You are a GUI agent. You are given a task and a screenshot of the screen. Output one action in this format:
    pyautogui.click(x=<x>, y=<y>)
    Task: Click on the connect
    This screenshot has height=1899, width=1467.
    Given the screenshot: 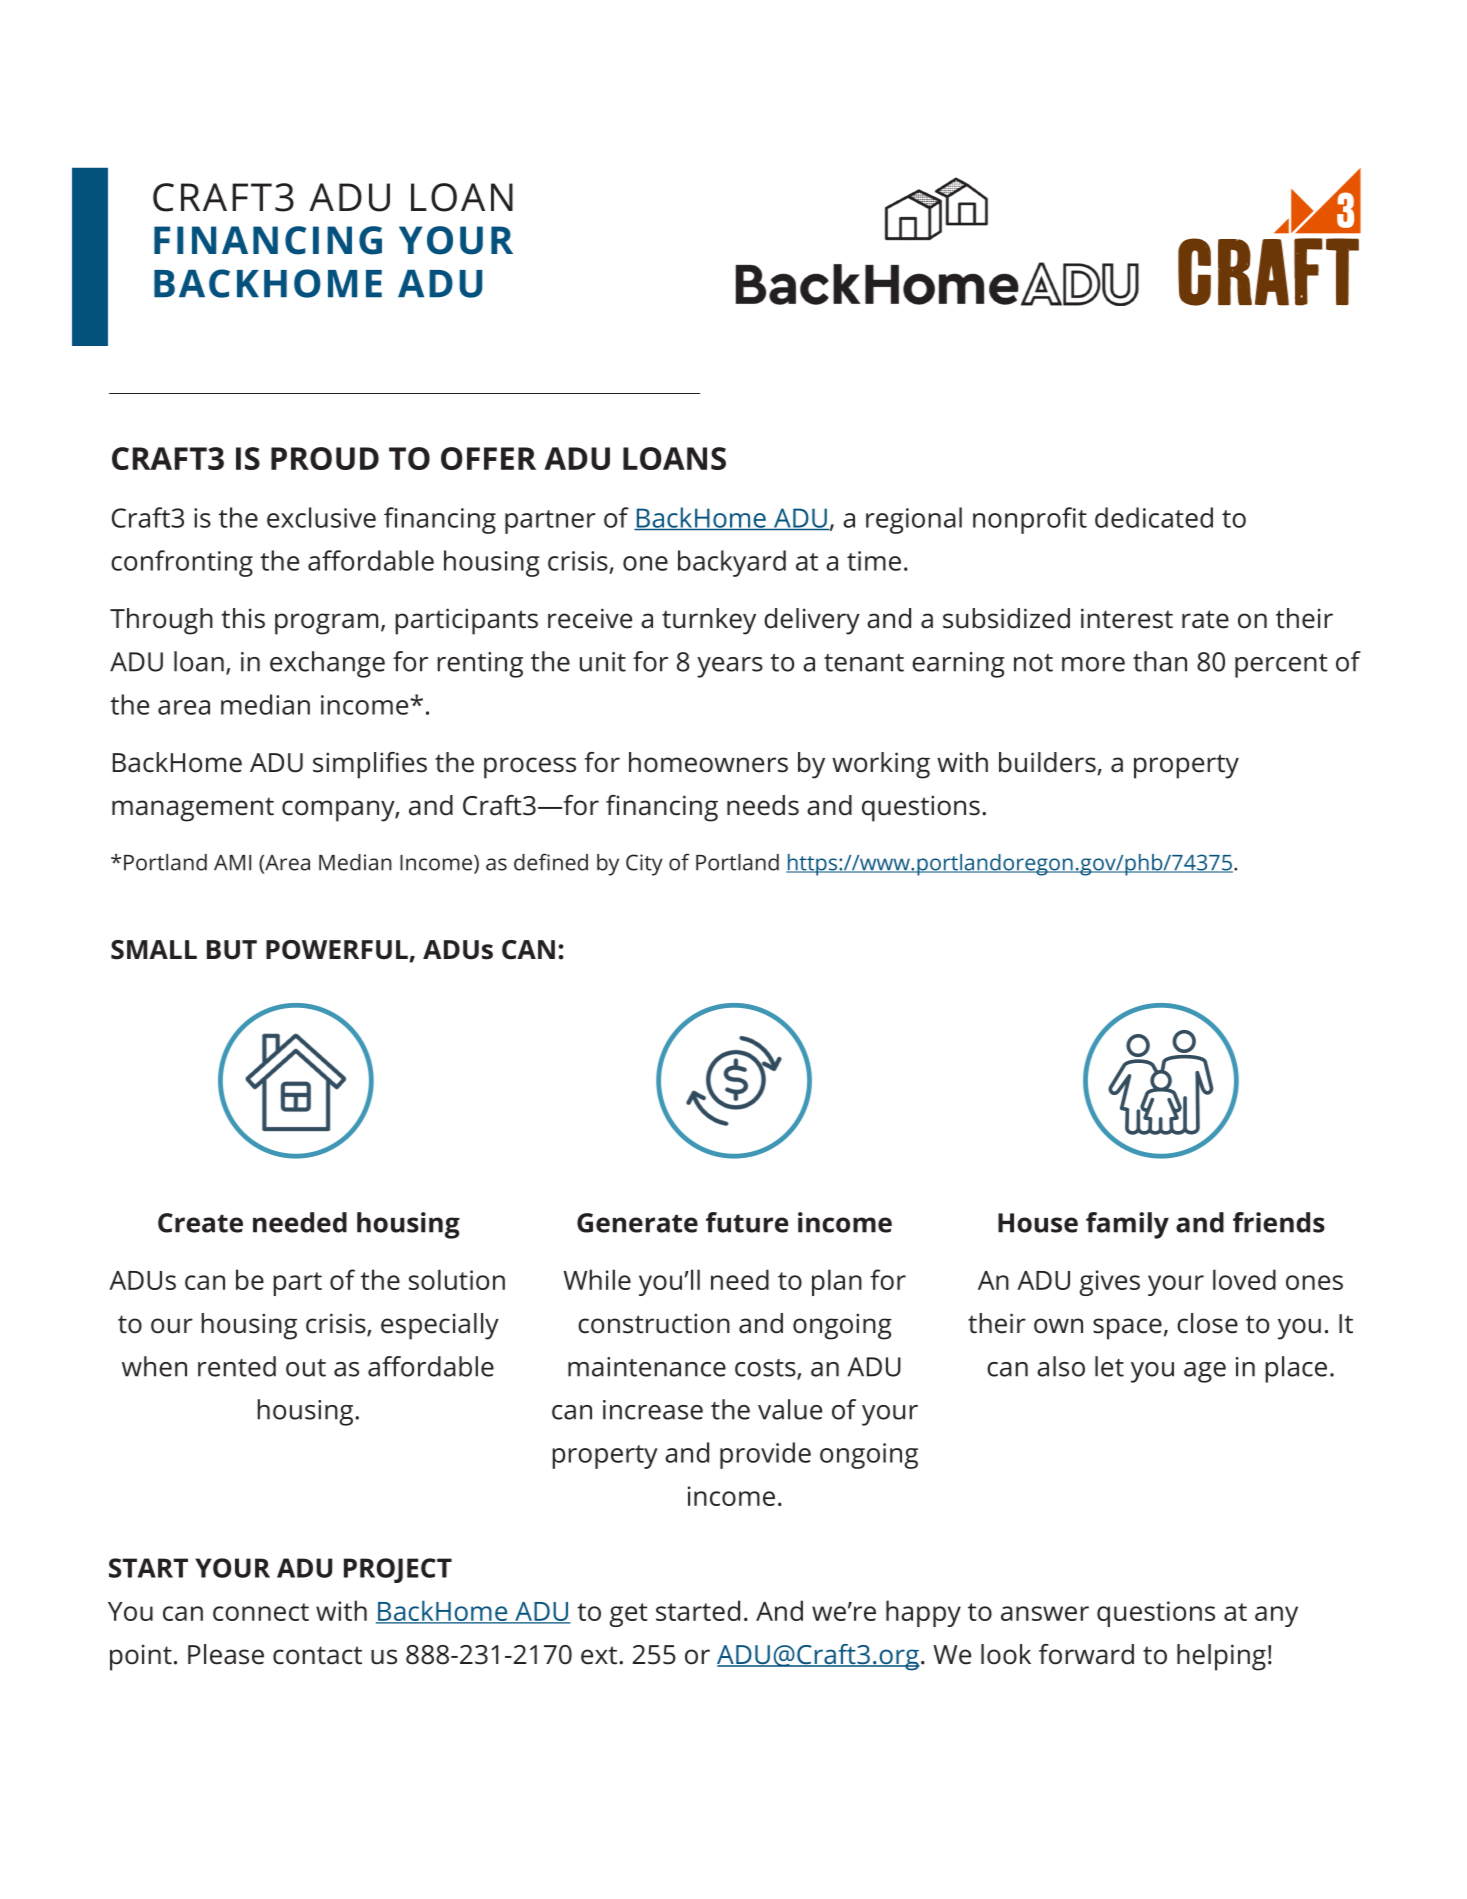 What is the action you would take?
    pyautogui.click(x=261, y=1612)
